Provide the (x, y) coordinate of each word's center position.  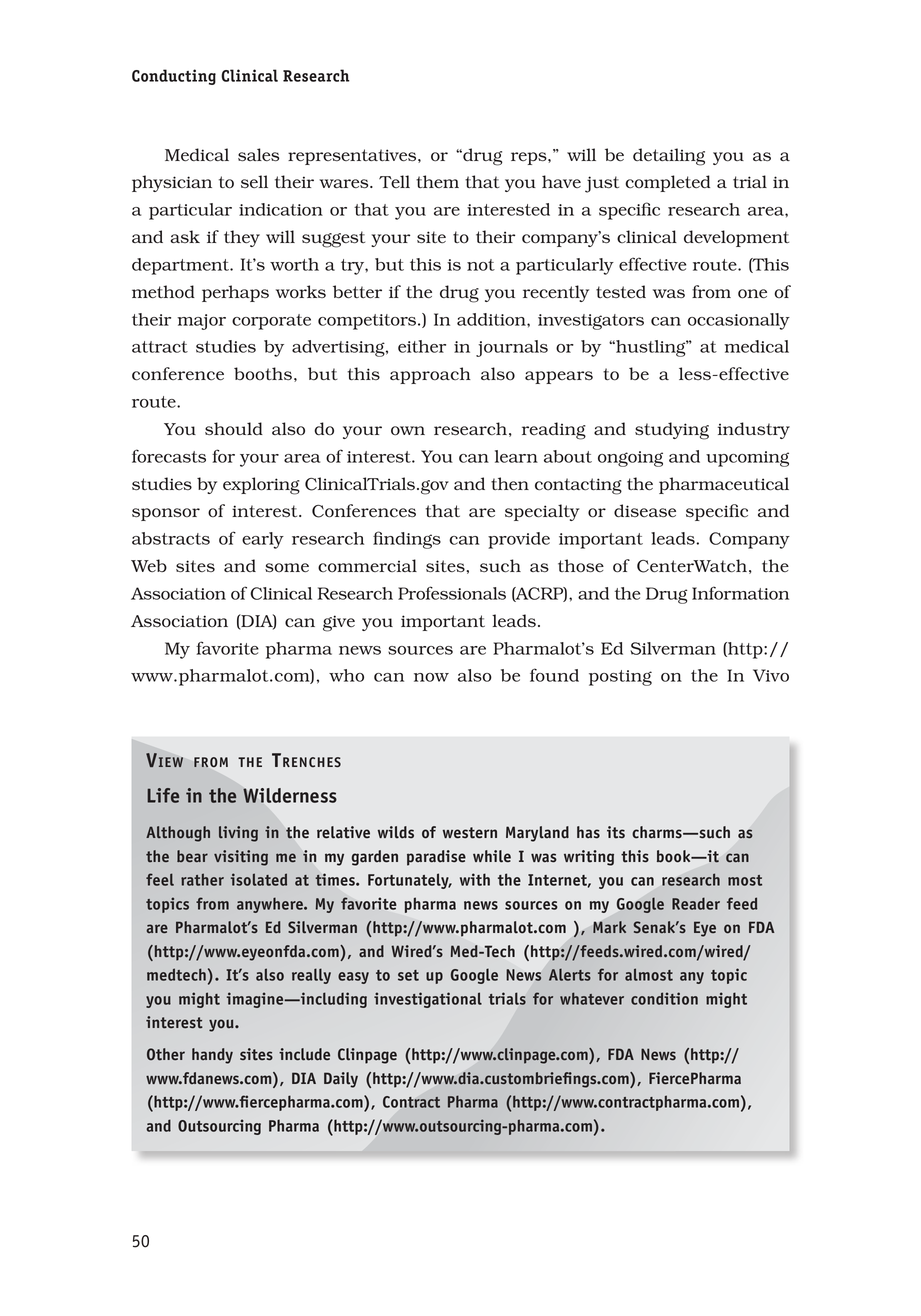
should (234, 429)
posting (620, 678)
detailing (669, 157)
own (408, 431)
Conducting (174, 77)
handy (212, 1056)
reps (530, 158)
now (431, 677)
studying (672, 431)
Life (163, 795)
